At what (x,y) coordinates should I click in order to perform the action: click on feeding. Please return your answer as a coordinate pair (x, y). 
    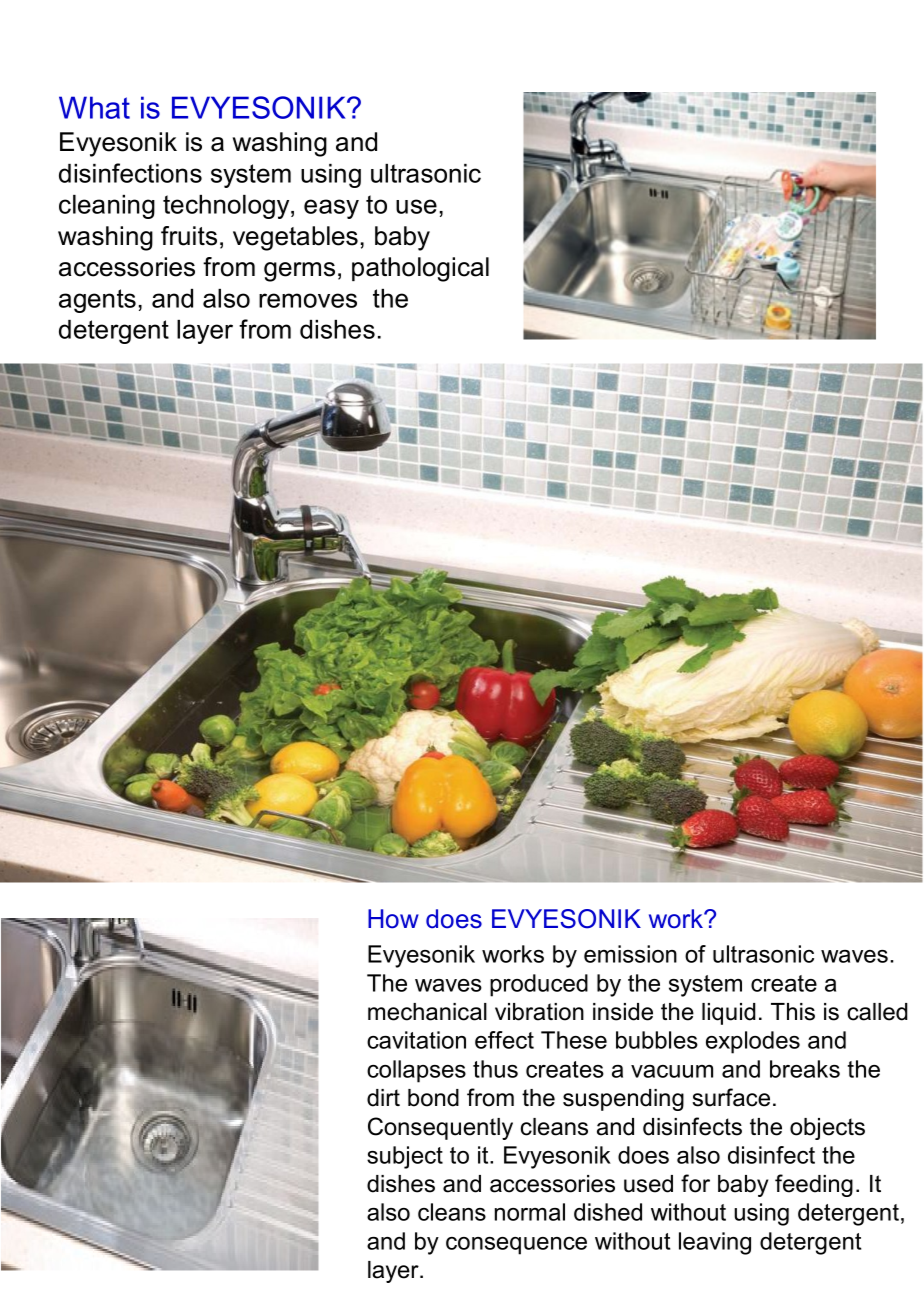
    Looking at the image, I should click on (814, 1185).
